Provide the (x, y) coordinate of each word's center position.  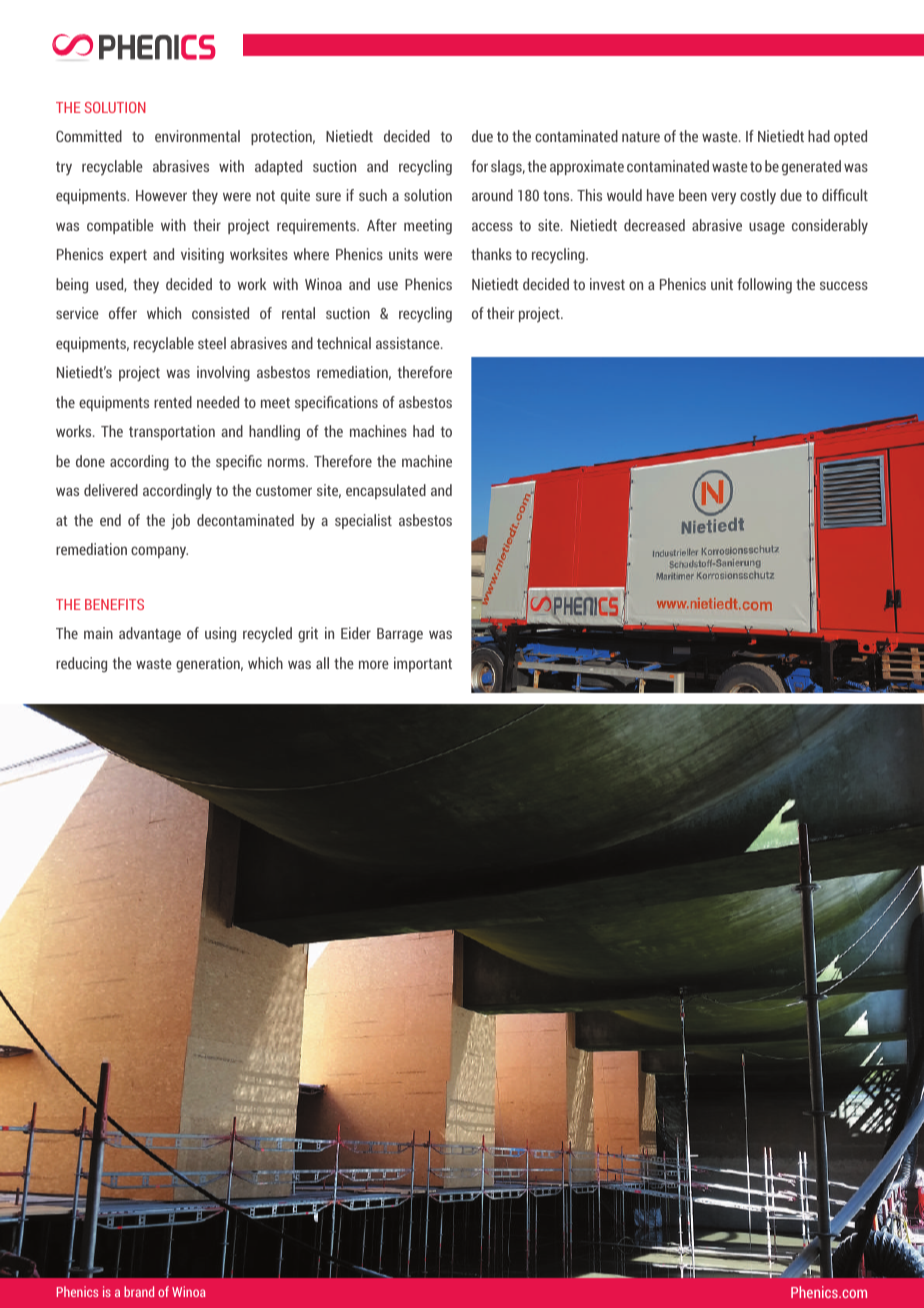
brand (139, 1291)
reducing (81, 665)
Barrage (400, 635)
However (161, 195)
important (423, 664)
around (492, 195)
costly (758, 196)
